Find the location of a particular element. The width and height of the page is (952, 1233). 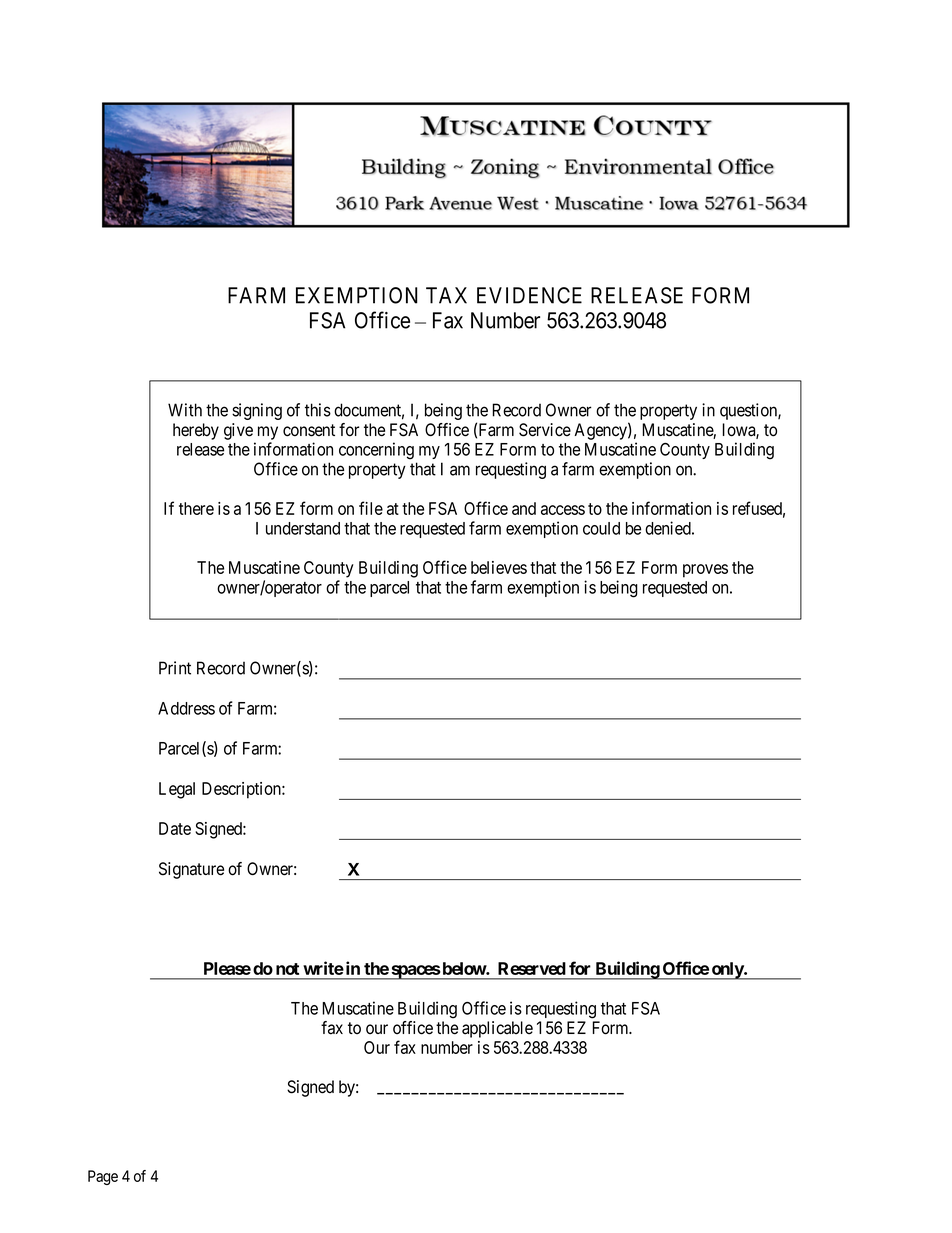

applicable is located at coordinates (497, 1029).
